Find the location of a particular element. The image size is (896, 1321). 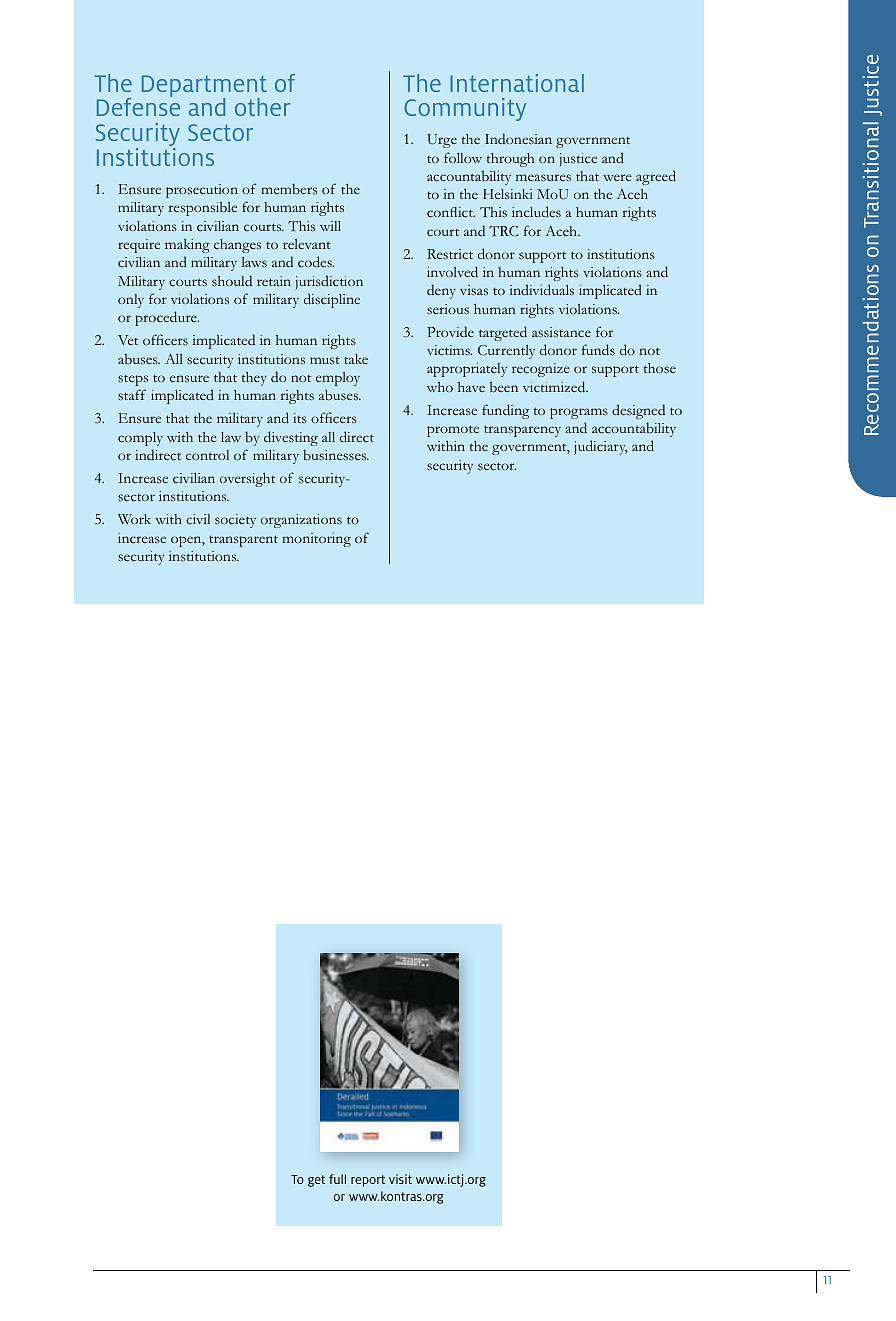

Department is located at coordinates (204, 87).
